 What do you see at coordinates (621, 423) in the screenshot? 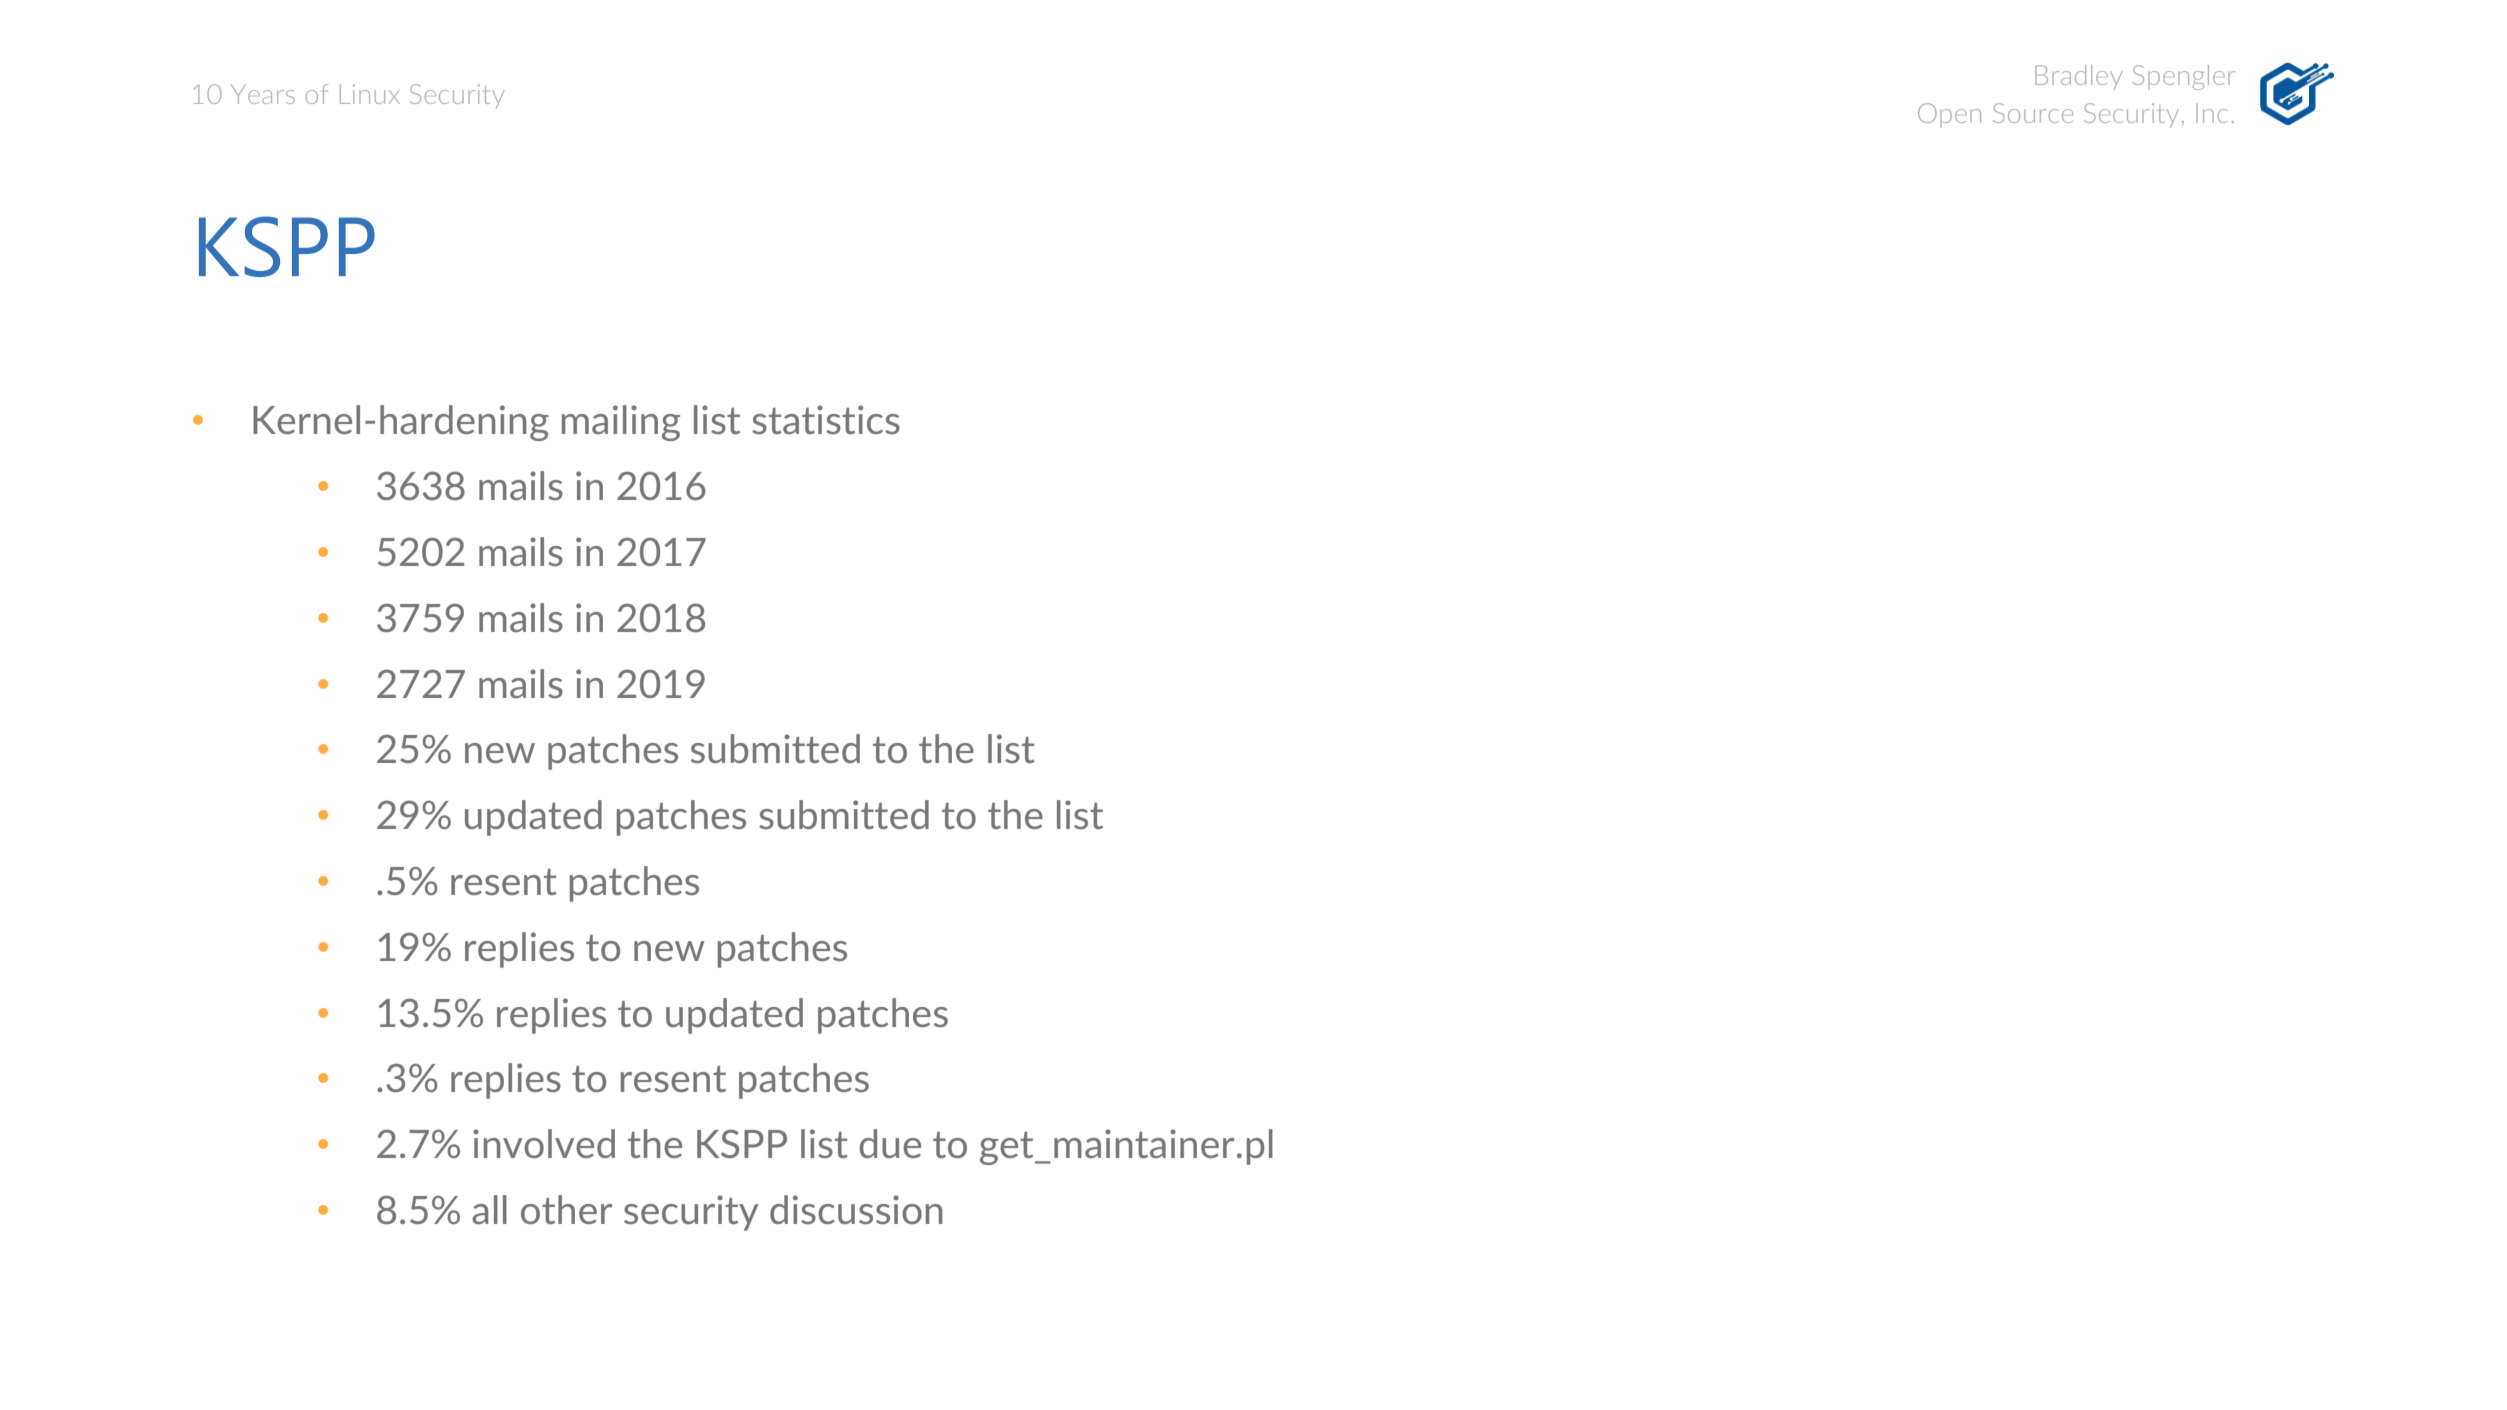
I see `mailing` at bounding box center [621, 423].
